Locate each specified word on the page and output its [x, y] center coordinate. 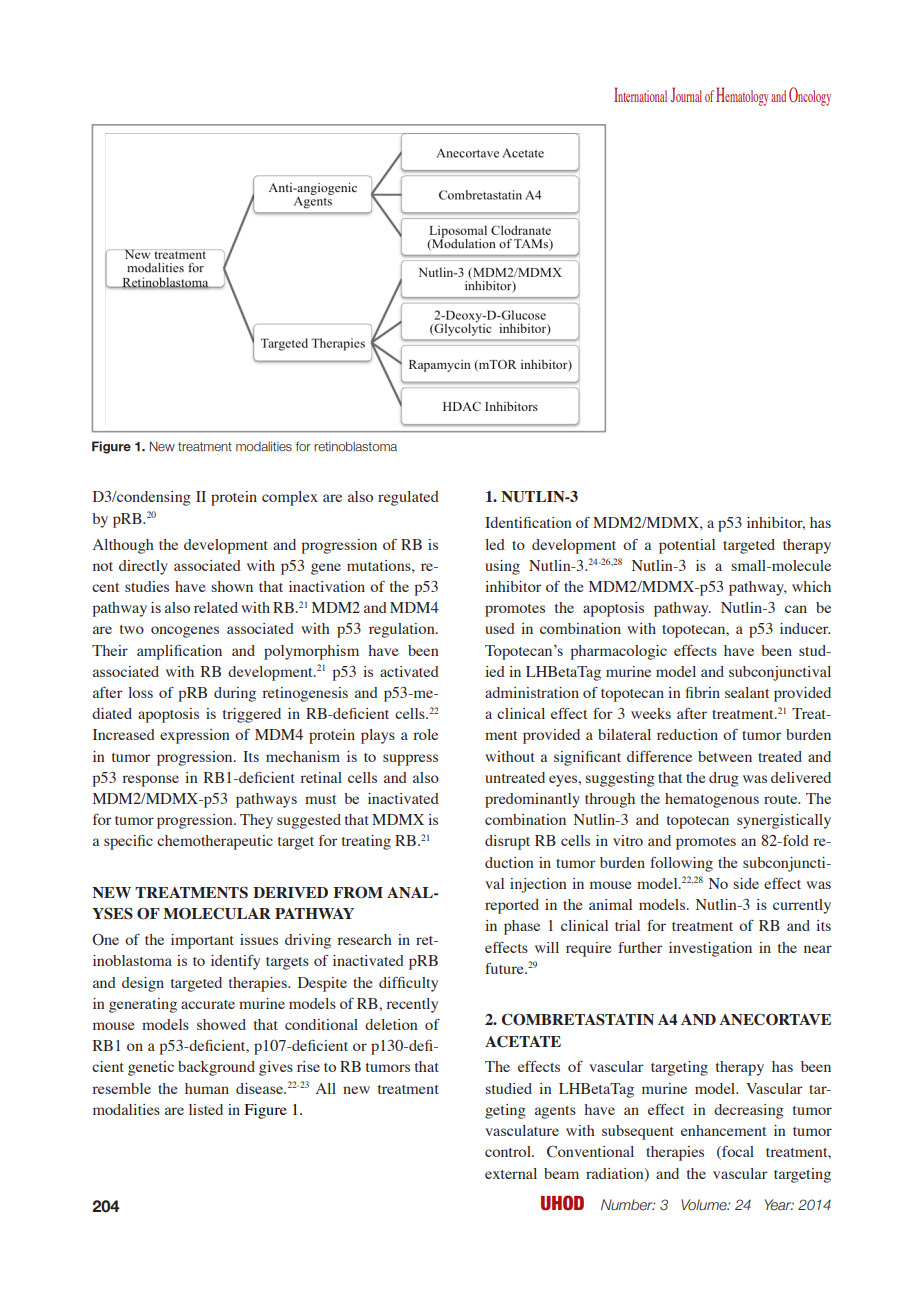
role [425, 734]
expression [195, 736]
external [511, 1173]
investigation [710, 949]
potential [687, 546]
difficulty [408, 984]
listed [206, 1109]
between [725, 756]
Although [123, 546]
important [202, 941]
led [495, 544]
